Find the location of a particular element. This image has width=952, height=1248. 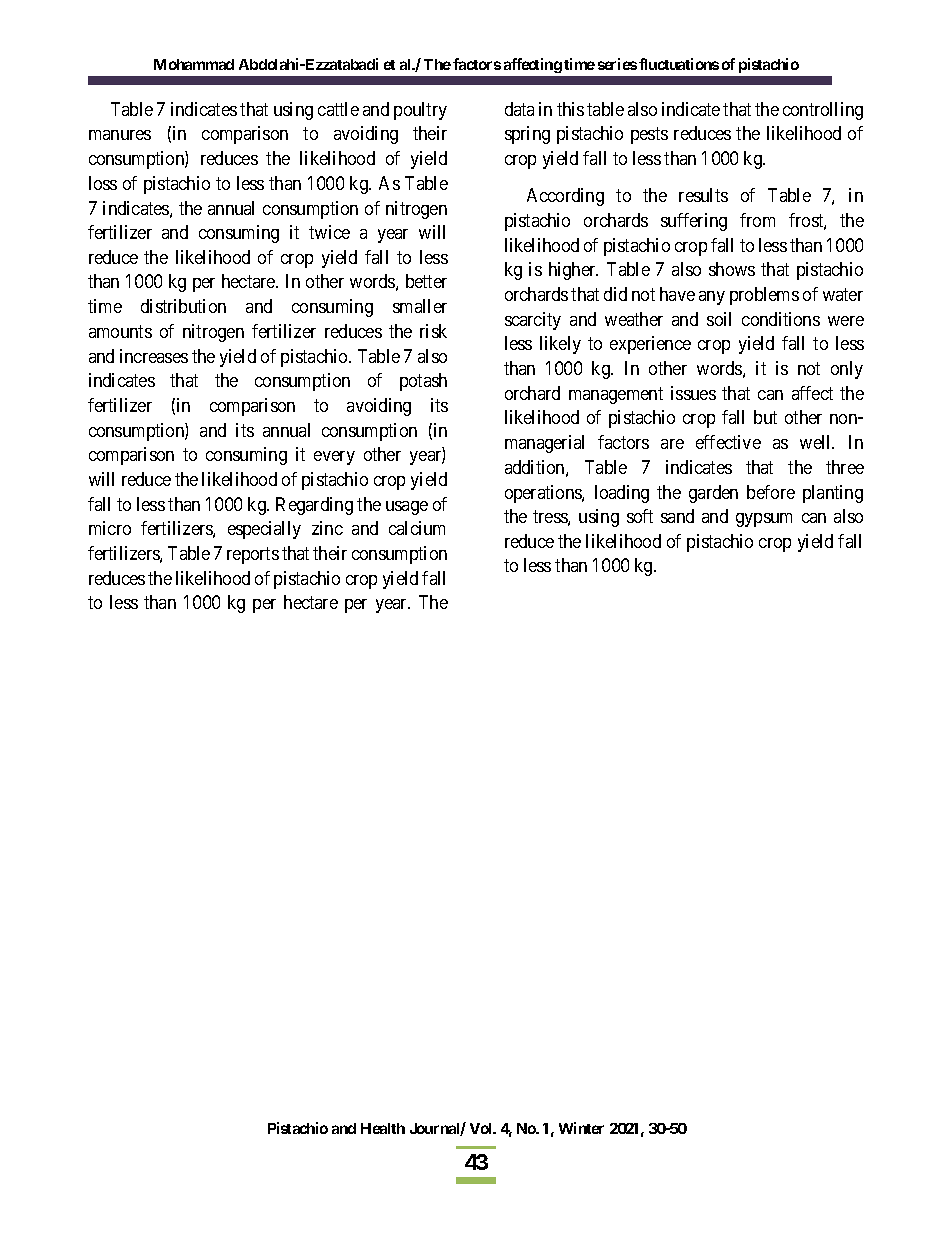

gypsum is located at coordinates (764, 520).
